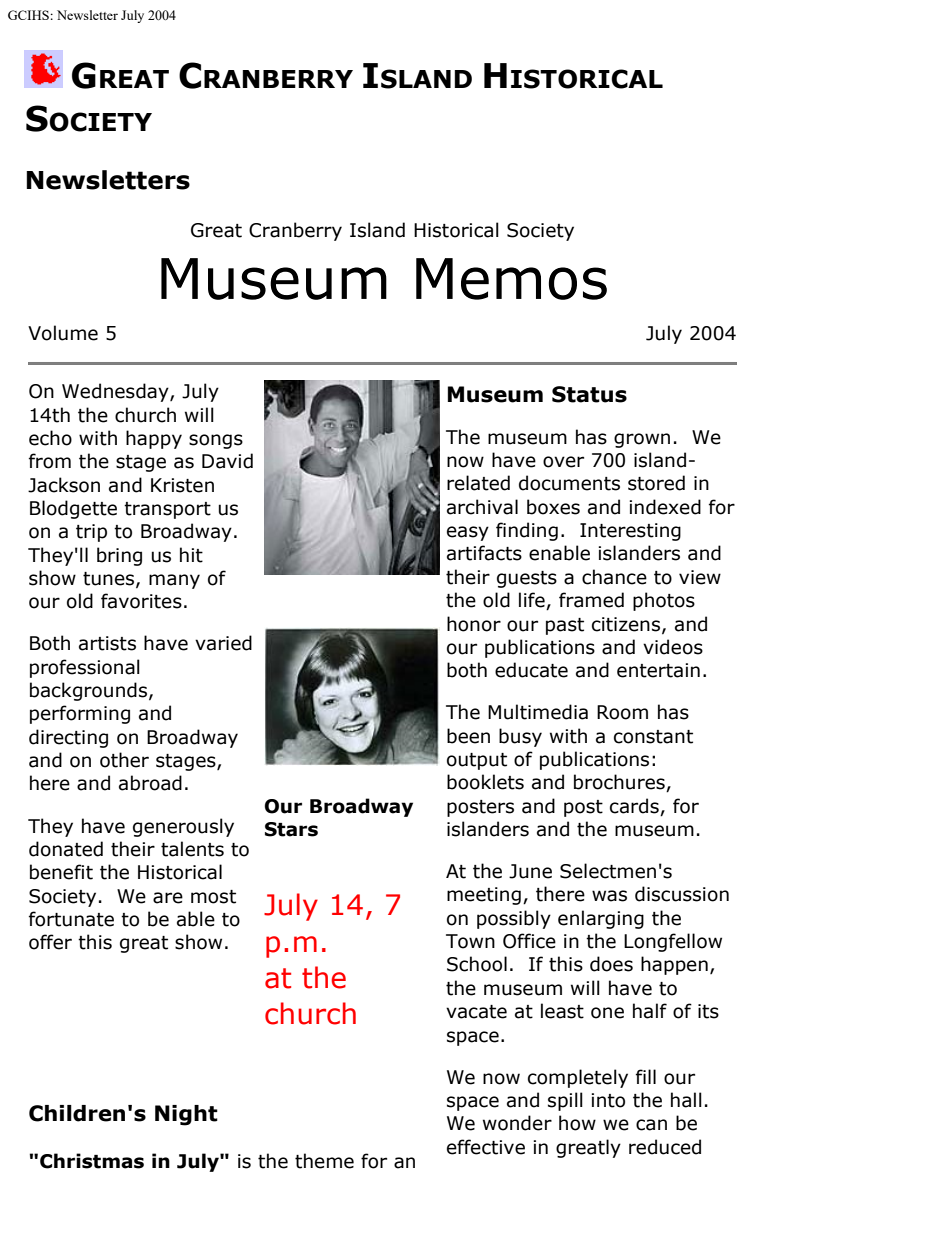 The height and width of the screenshot is (1233, 952). What do you see at coordinates (63, 333) in the screenshot?
I see `Volume` at bounding box center [63, 333].
